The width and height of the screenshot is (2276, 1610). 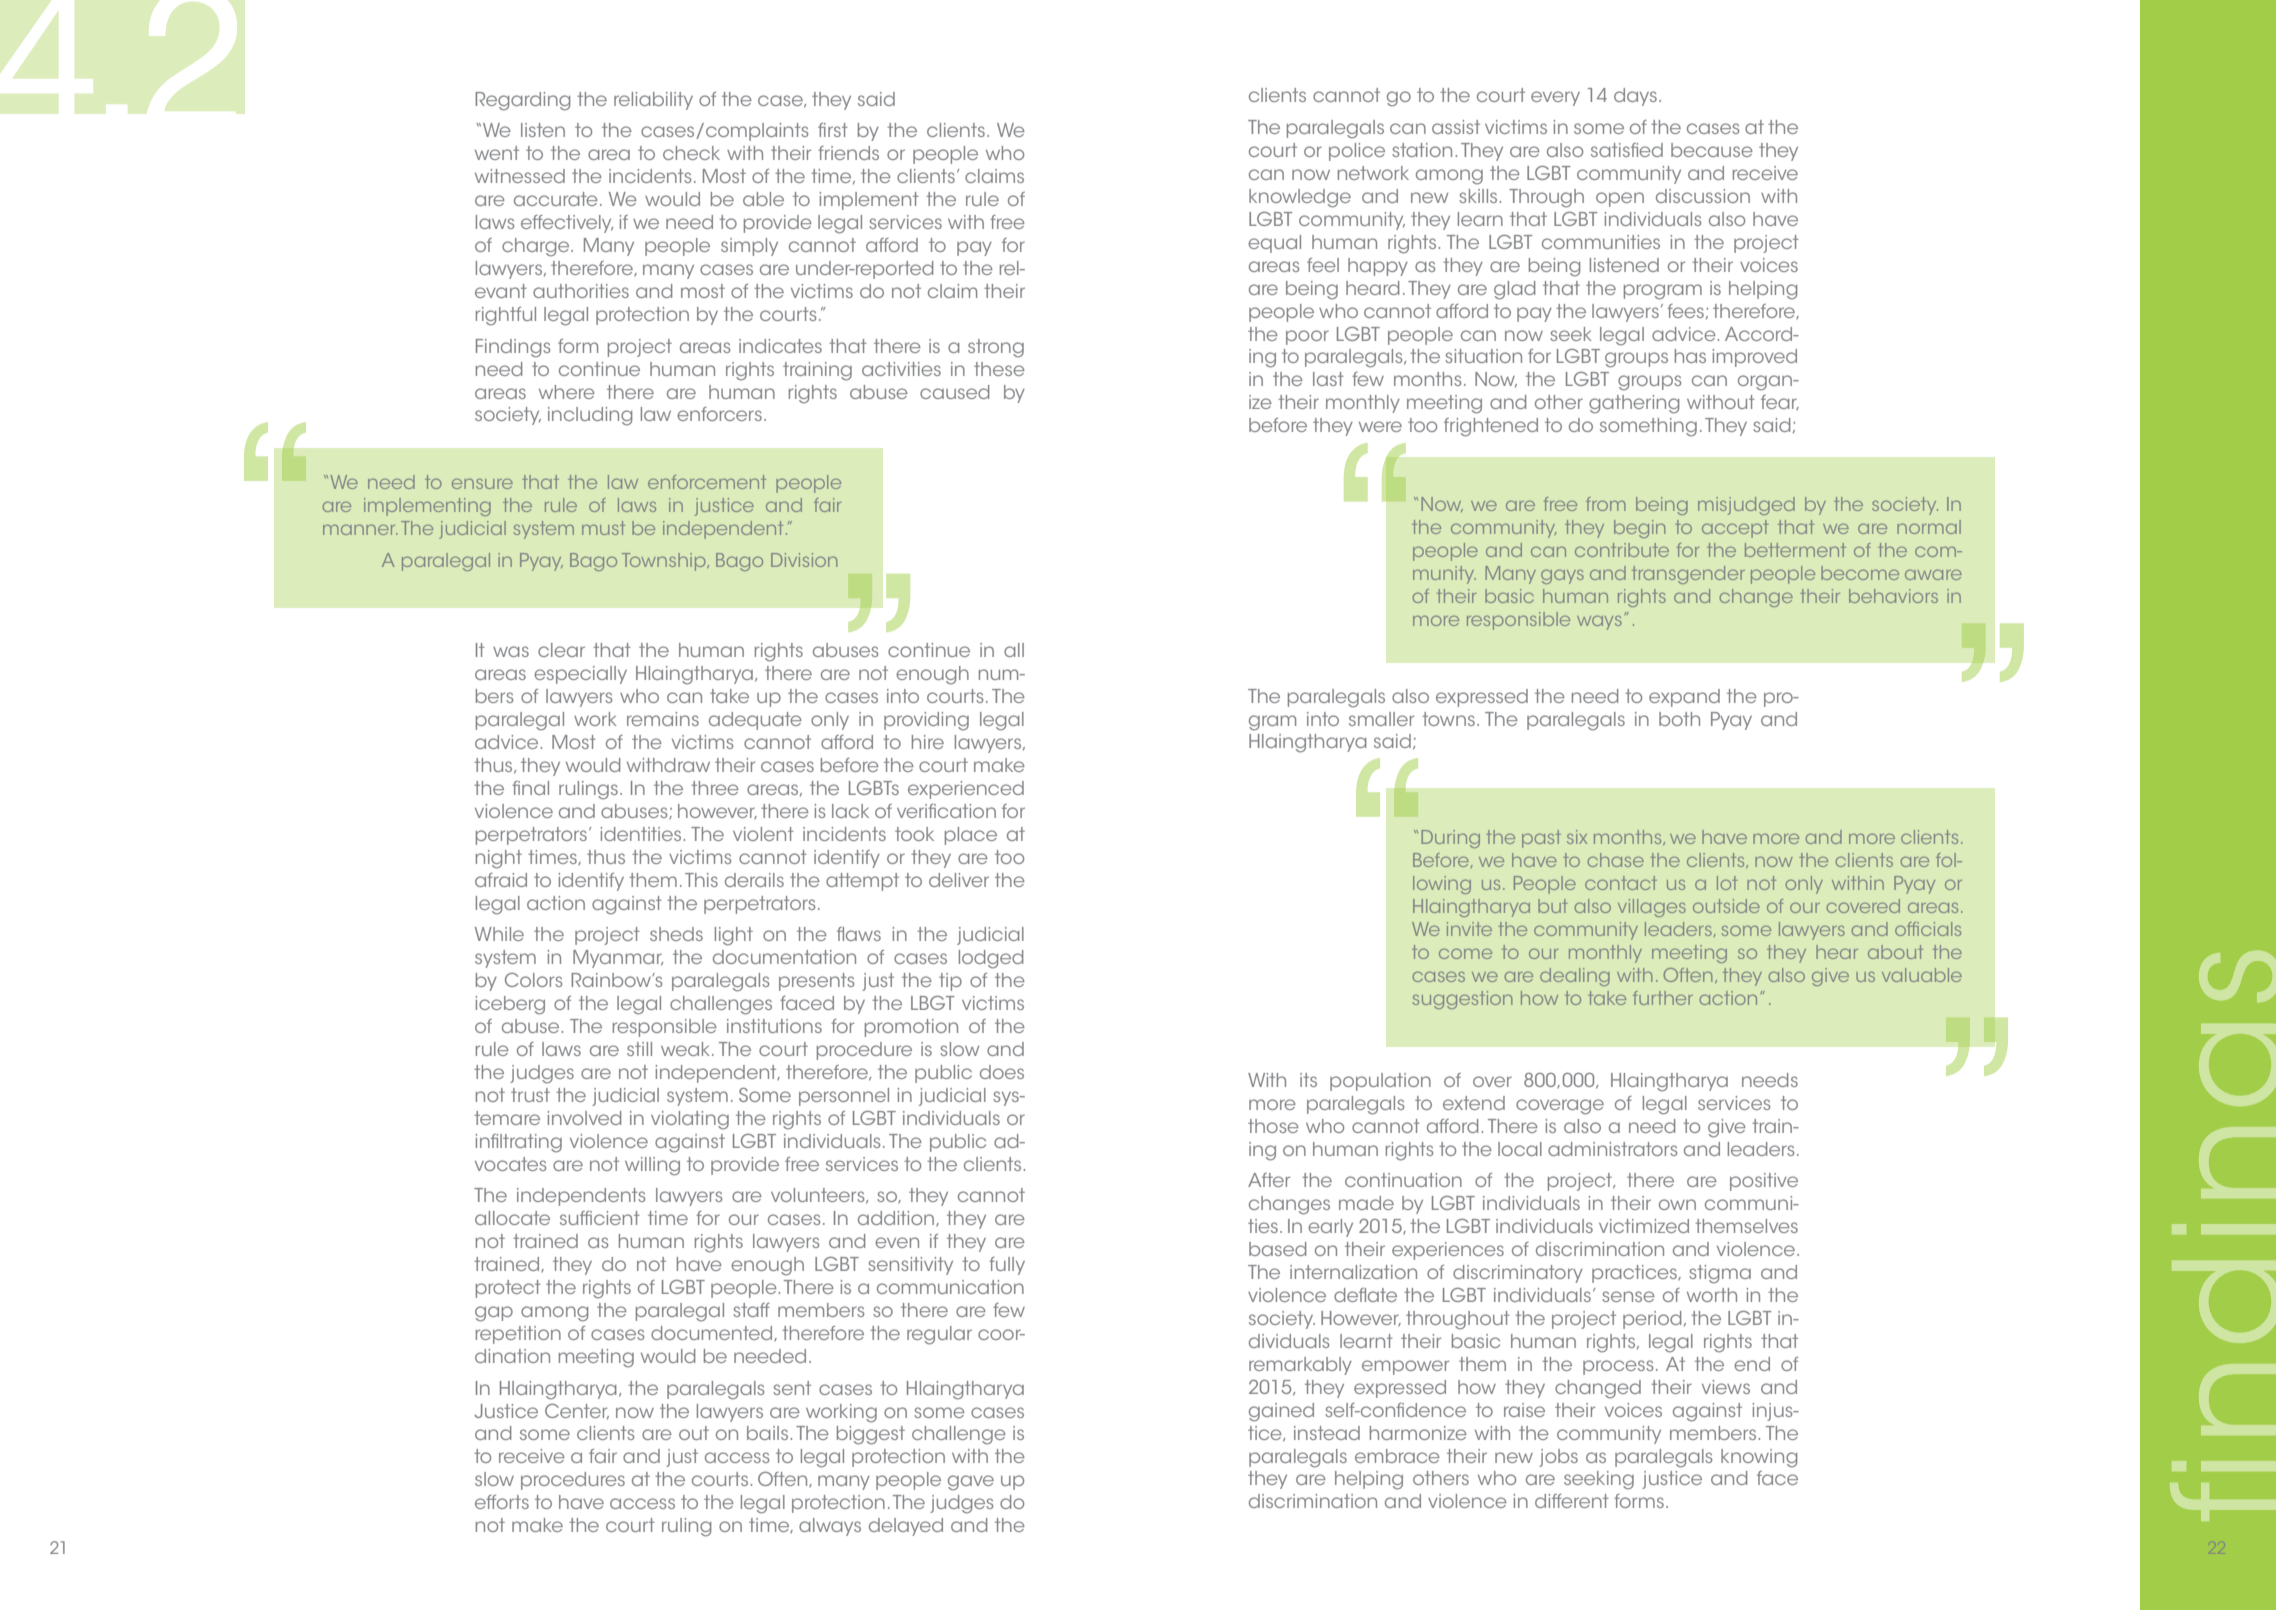 What do you see at coordinates (502, 1502) in the screenshot?
I see `efforts` at bounding box center [502, 1502].
